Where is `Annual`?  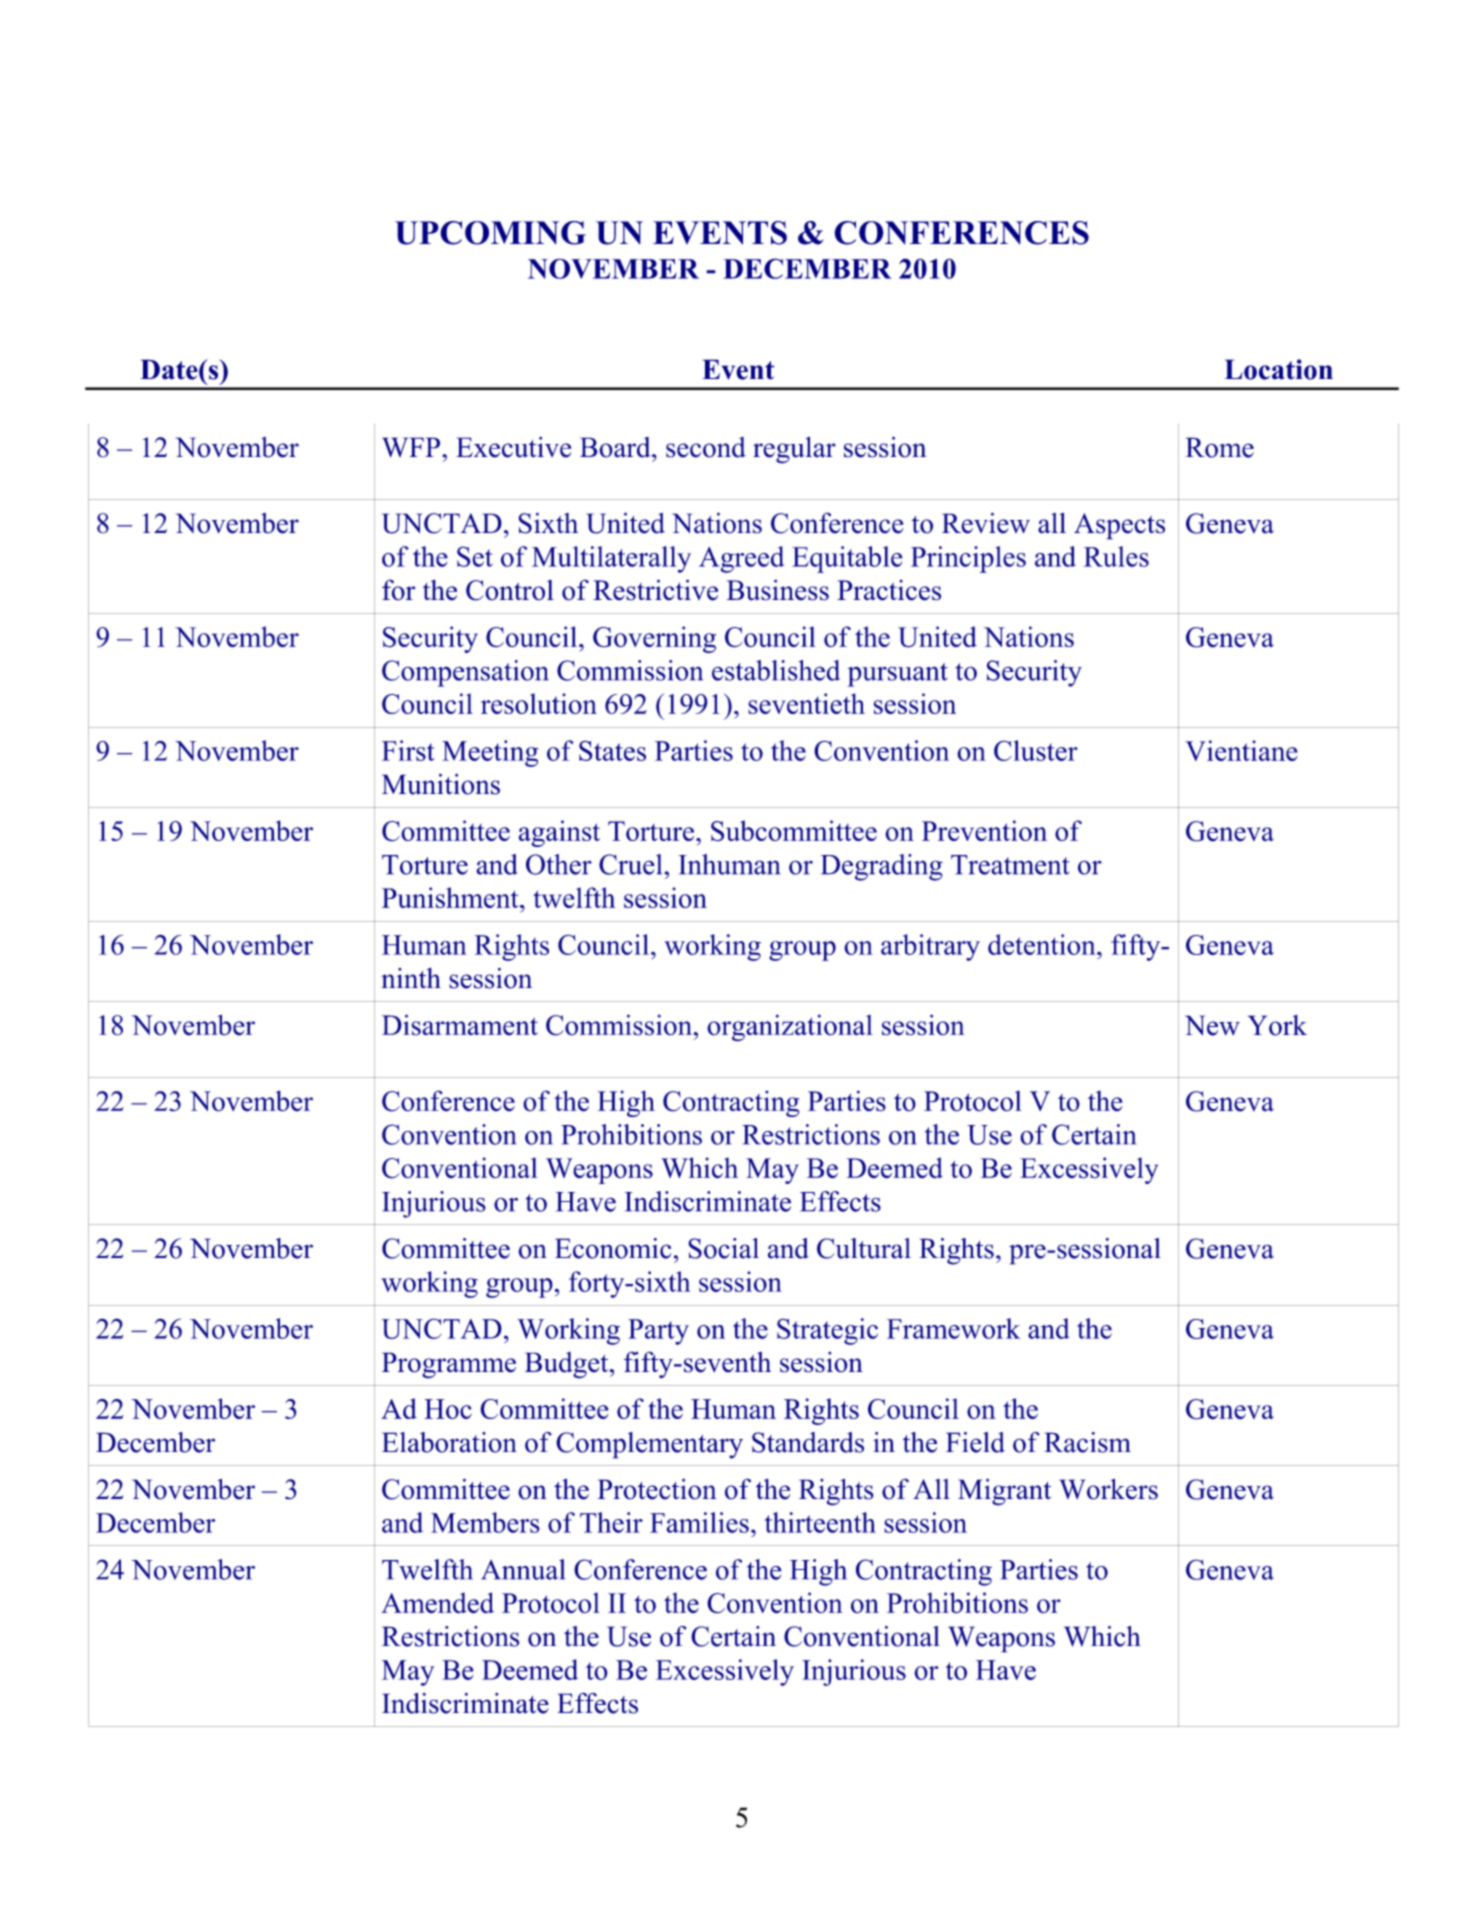 Annual is located at coordinates (523, 1569).
